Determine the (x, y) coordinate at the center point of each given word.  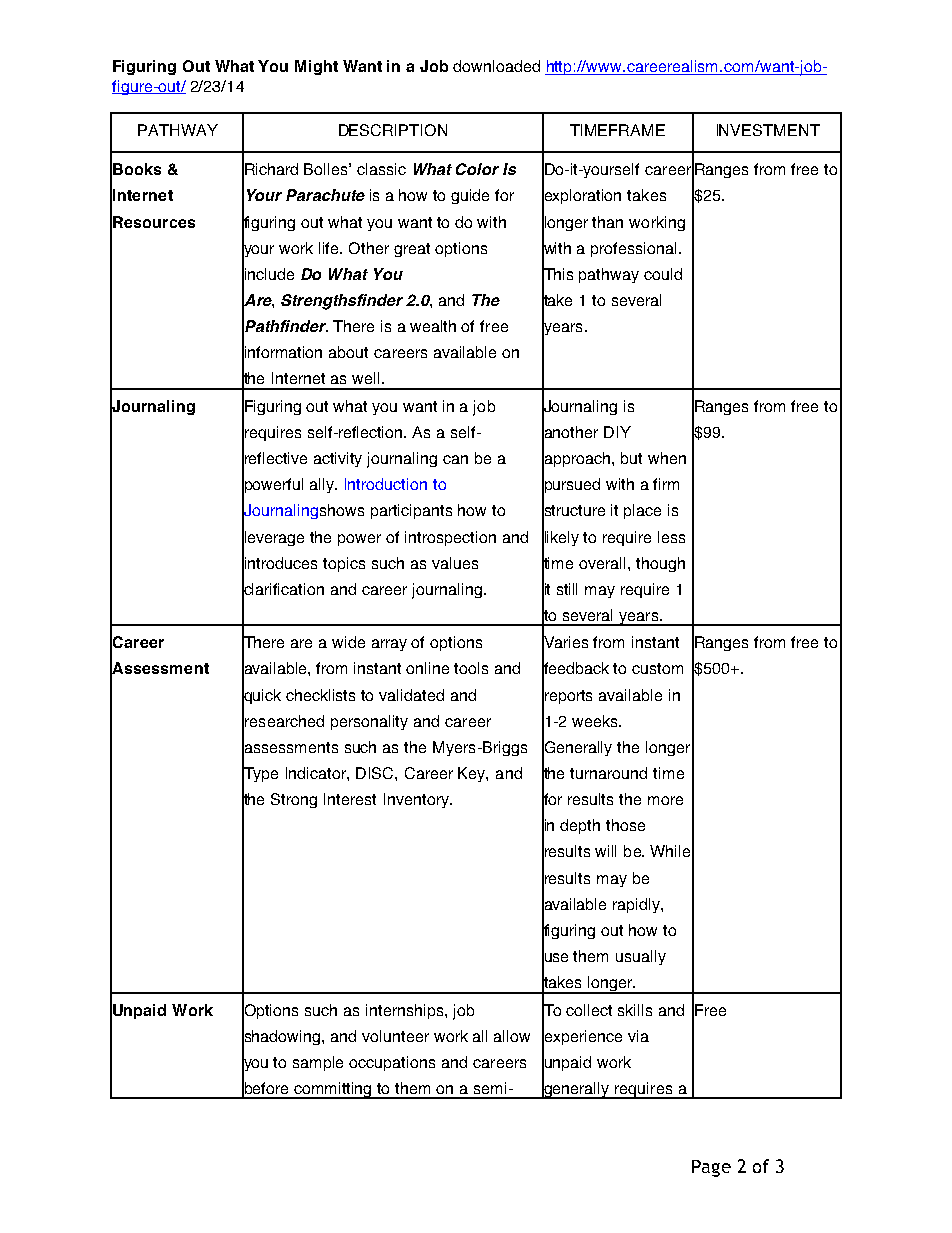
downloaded (496, 66)
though (660, 564)
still (567, 589)
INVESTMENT (768, 130)
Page (711, 1168)
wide (348, 642)
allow (512, 1036)
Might (316, 67)
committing (334, 1090)
